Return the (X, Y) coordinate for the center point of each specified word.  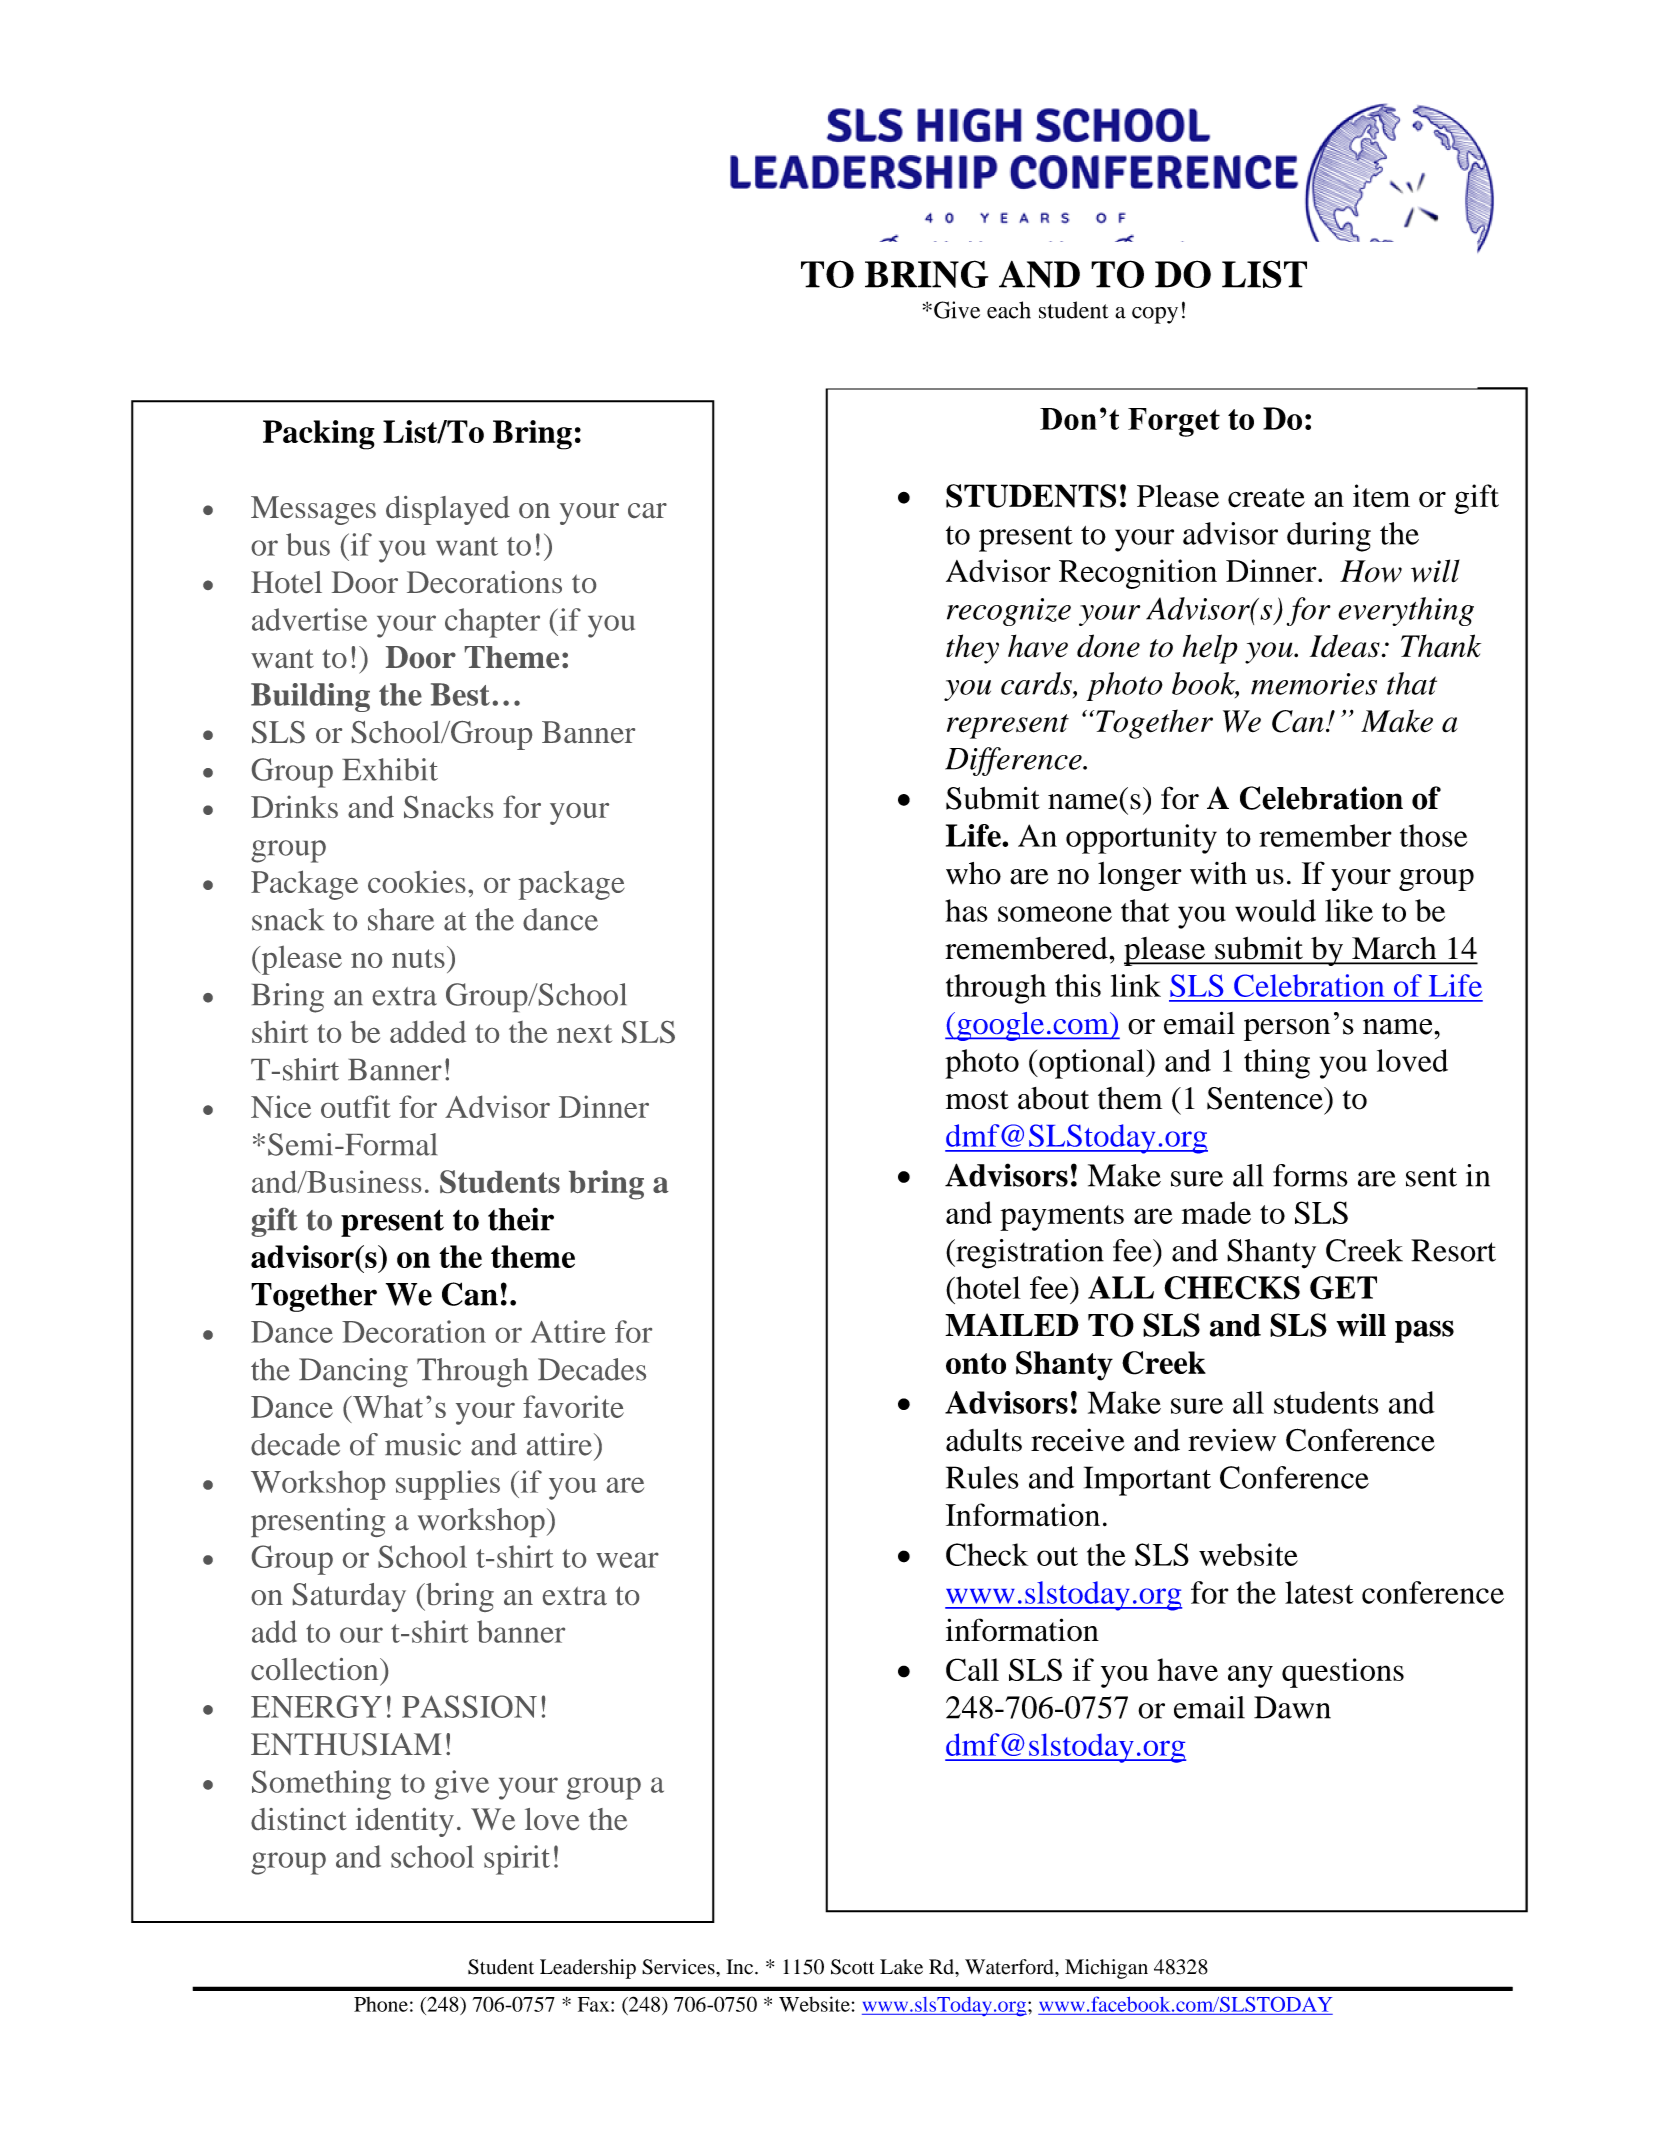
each (1009, 310)
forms (1310, 1175)
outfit (356, 1106)
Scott (853, 1967)
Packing (319, 435)
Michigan (1106, 1969)
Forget (1174, 422)
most (977, 1100)
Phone (381, 2004)
